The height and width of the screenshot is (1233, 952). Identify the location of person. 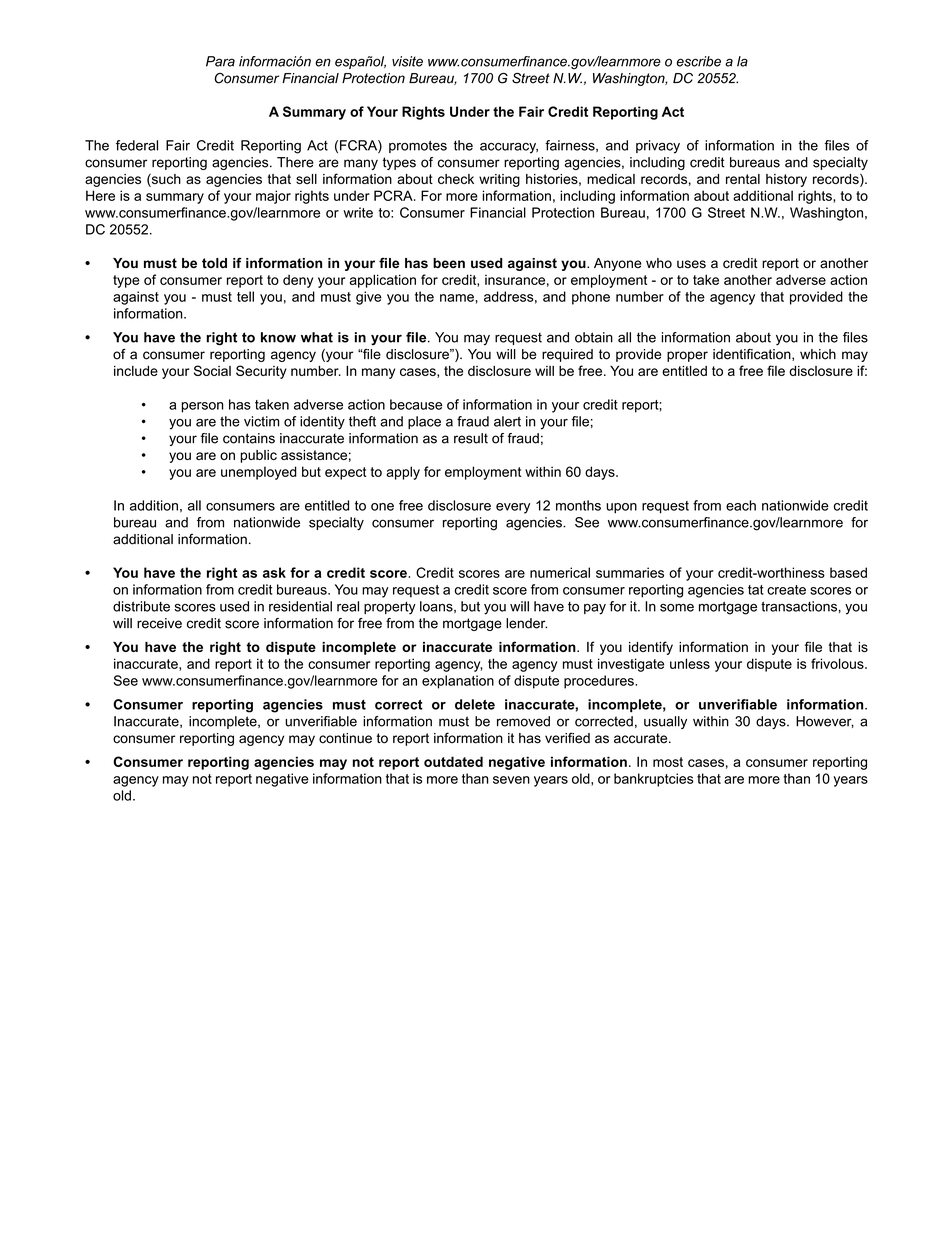
(202, 407).
